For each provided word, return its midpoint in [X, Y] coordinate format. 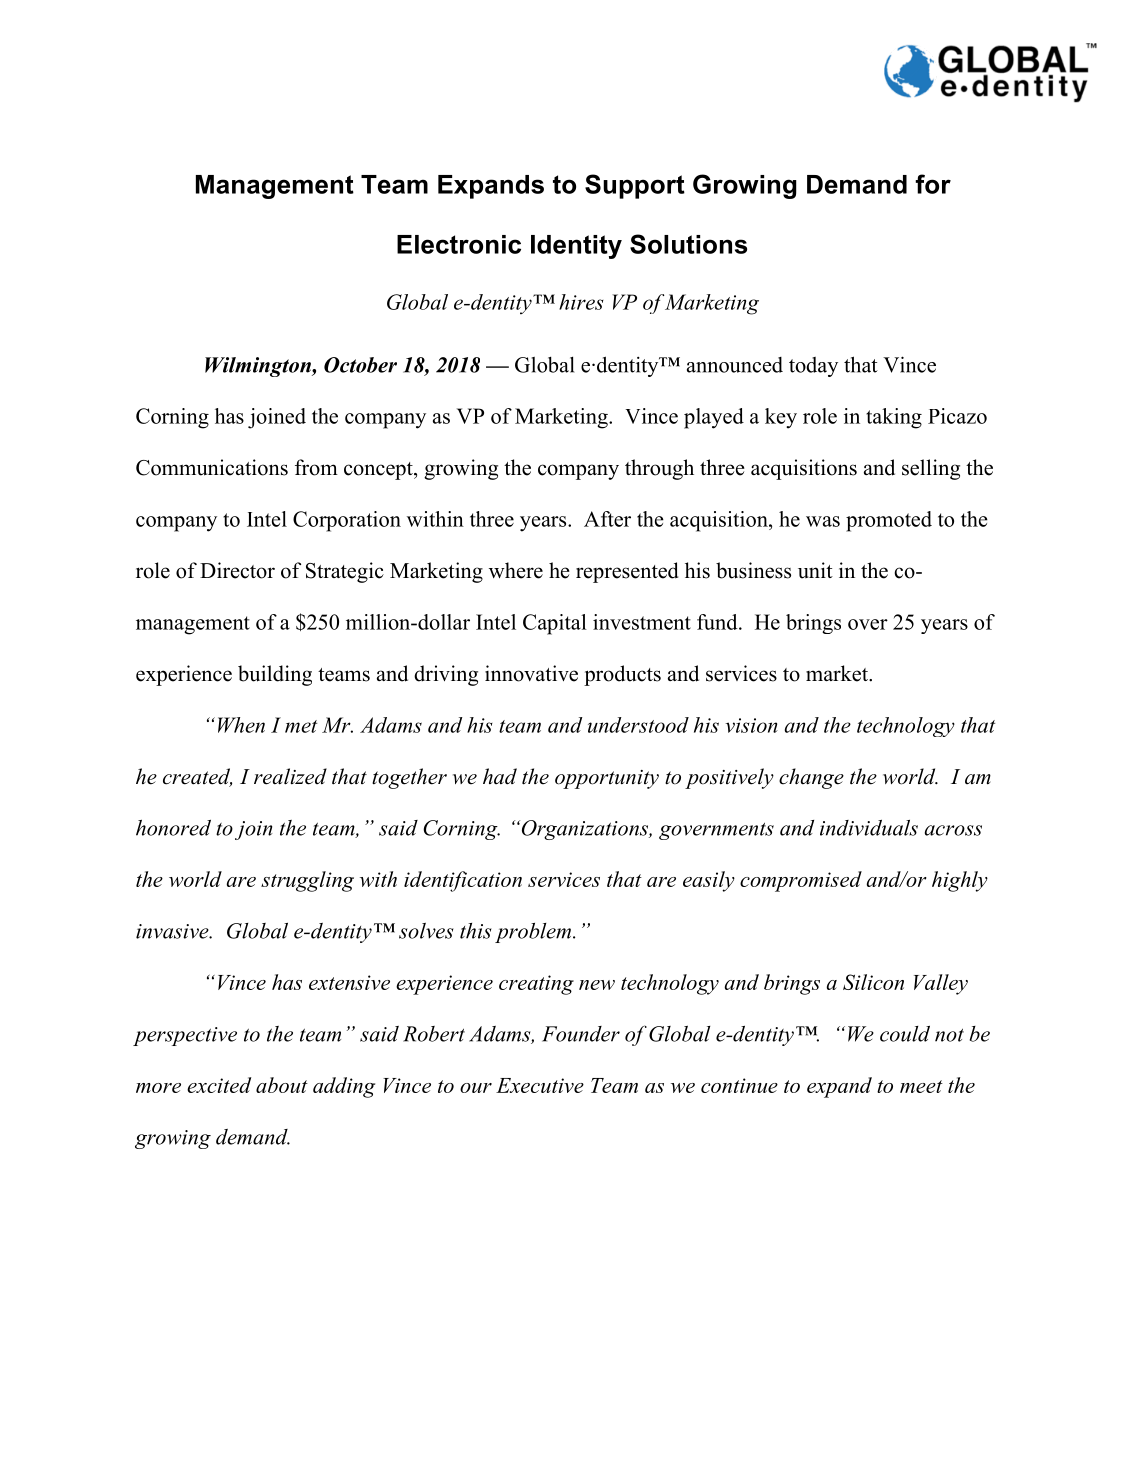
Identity [576, 247]
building [275, 675]
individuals [869, 828]
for [933, 184]
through [659, 469]
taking [894, 418]
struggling [307, 881]
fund [718, 622]
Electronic [459, 244]
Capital [555, 624]
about [282, 1085]
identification [463, 881]
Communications [212, 467]
